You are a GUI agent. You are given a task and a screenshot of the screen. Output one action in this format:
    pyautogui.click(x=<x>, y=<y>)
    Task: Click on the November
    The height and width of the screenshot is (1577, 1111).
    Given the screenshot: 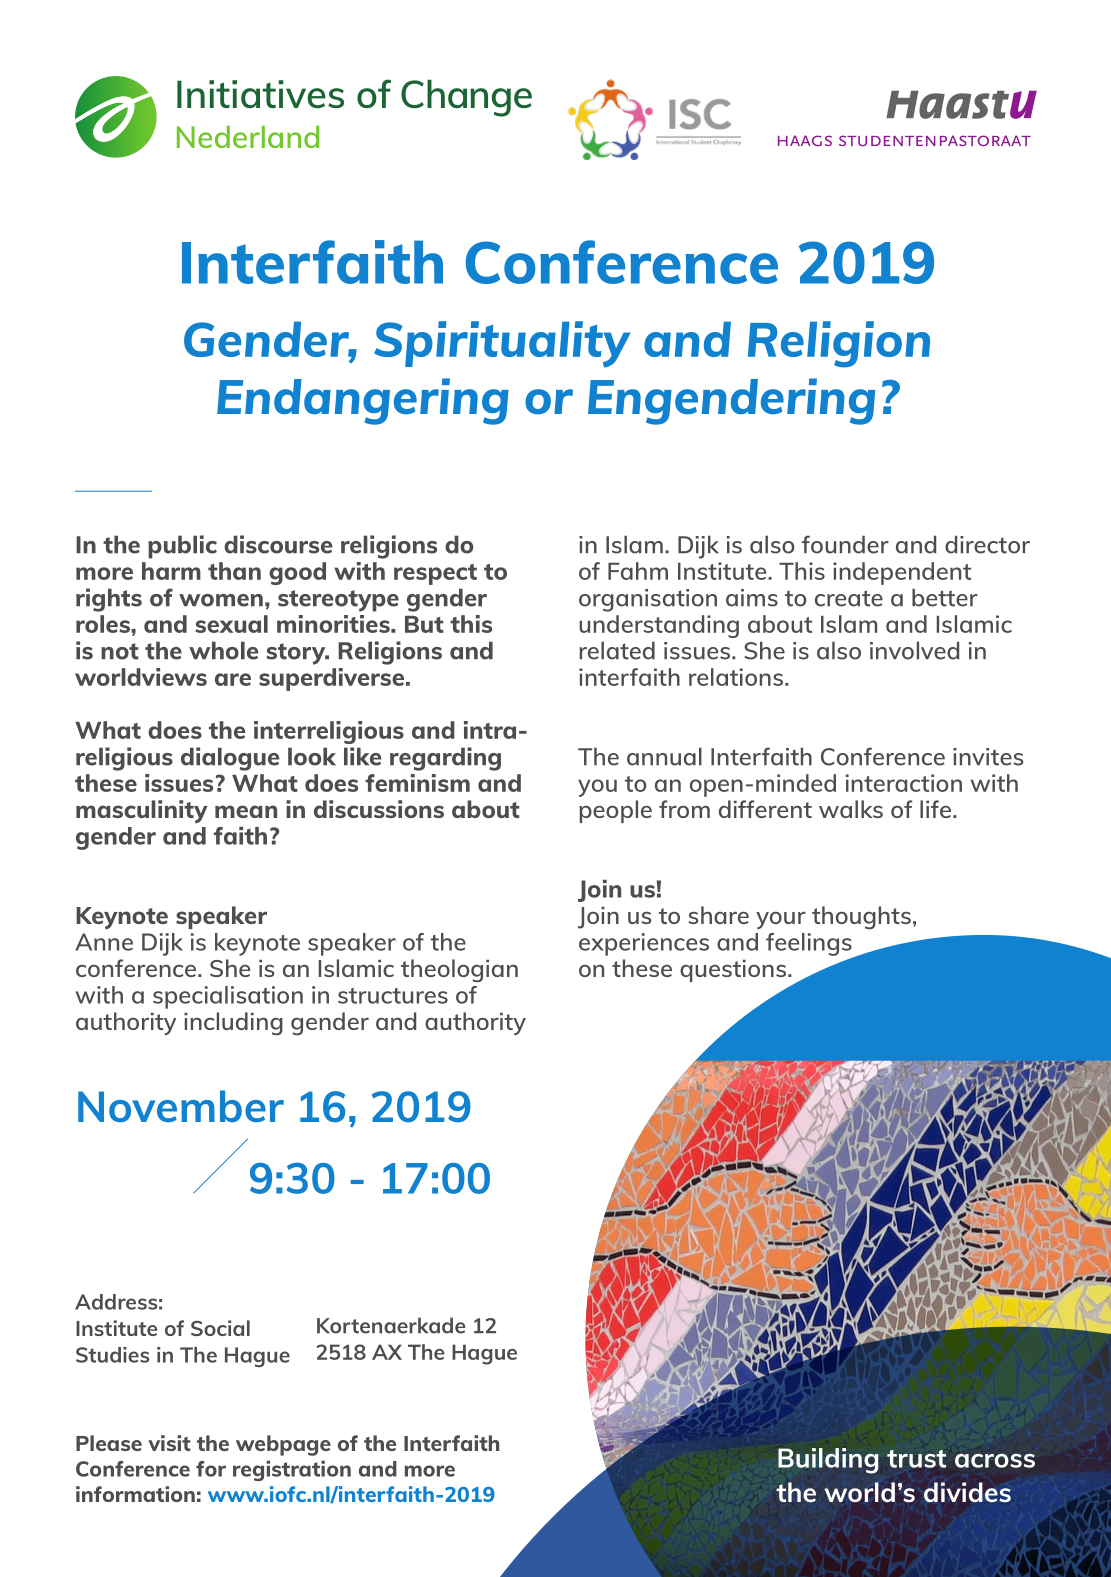 What is the action you would take?
    pyautogui.click(x=181, y=1106)
